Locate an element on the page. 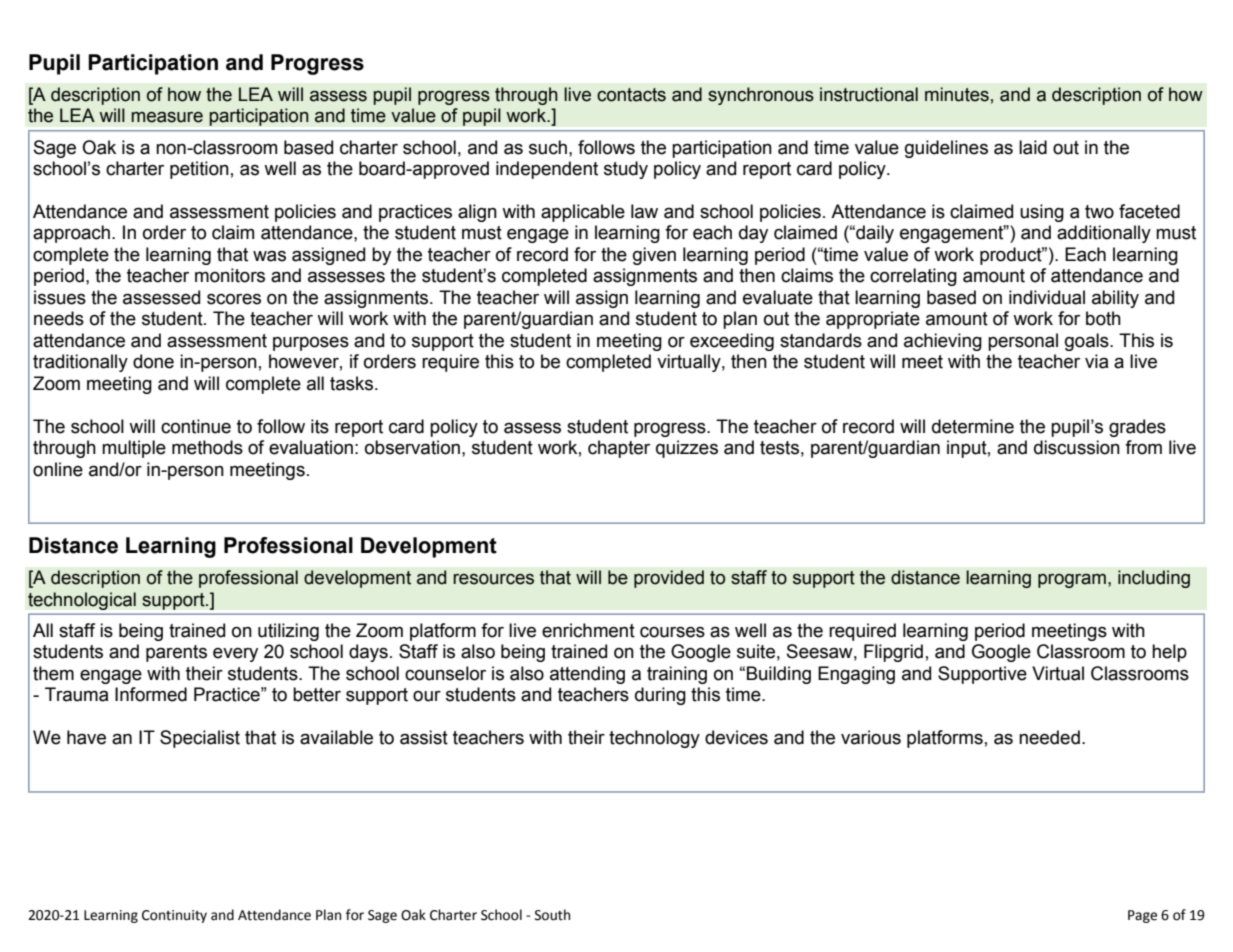 The width and height of the image is (1233, 952). via is located at coordinates (1097, 361).
